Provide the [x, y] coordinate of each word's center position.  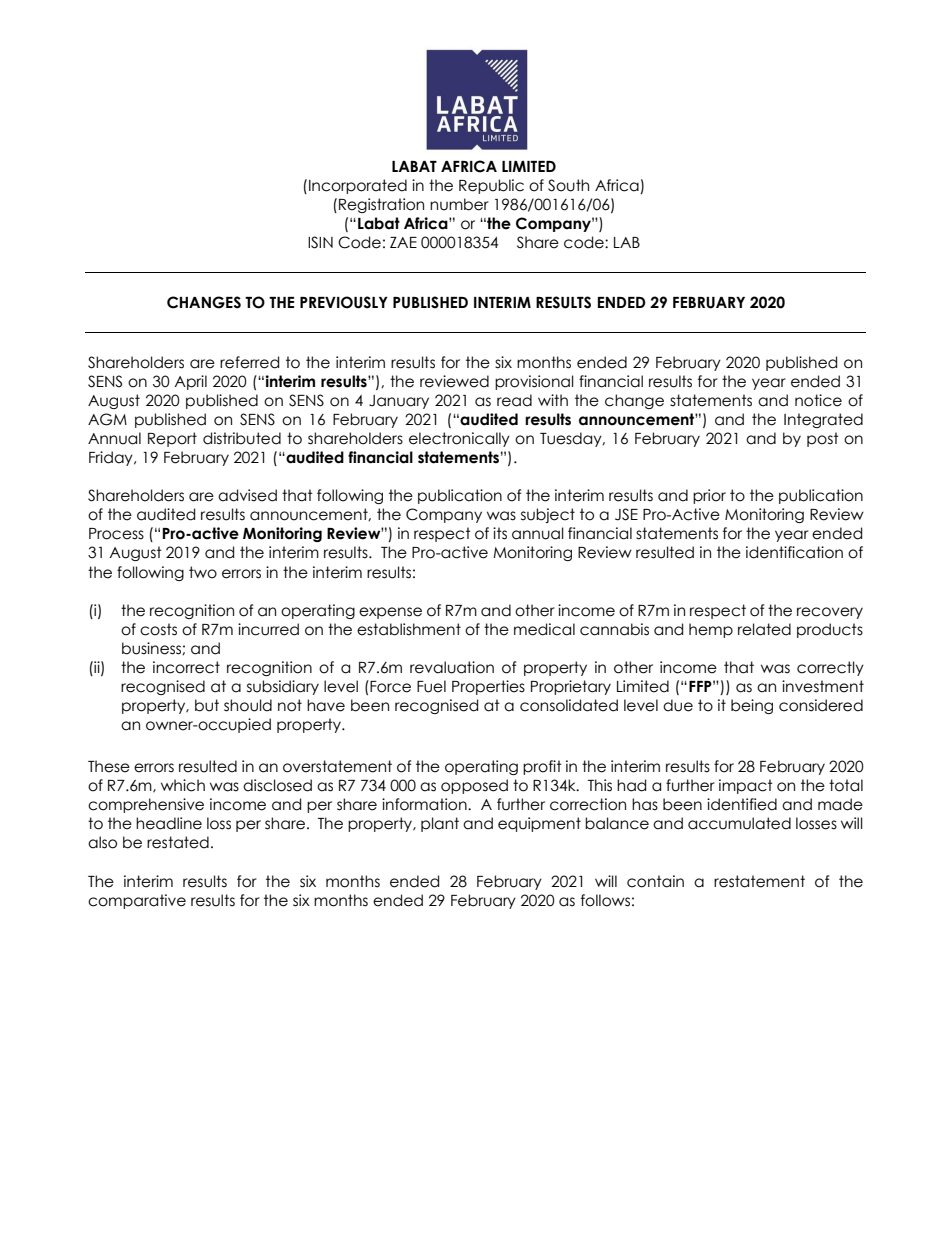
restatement [759, 881]
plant [440, 824]
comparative [137, 901]
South [568, 185]
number [459, 204]
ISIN [320, 242]
